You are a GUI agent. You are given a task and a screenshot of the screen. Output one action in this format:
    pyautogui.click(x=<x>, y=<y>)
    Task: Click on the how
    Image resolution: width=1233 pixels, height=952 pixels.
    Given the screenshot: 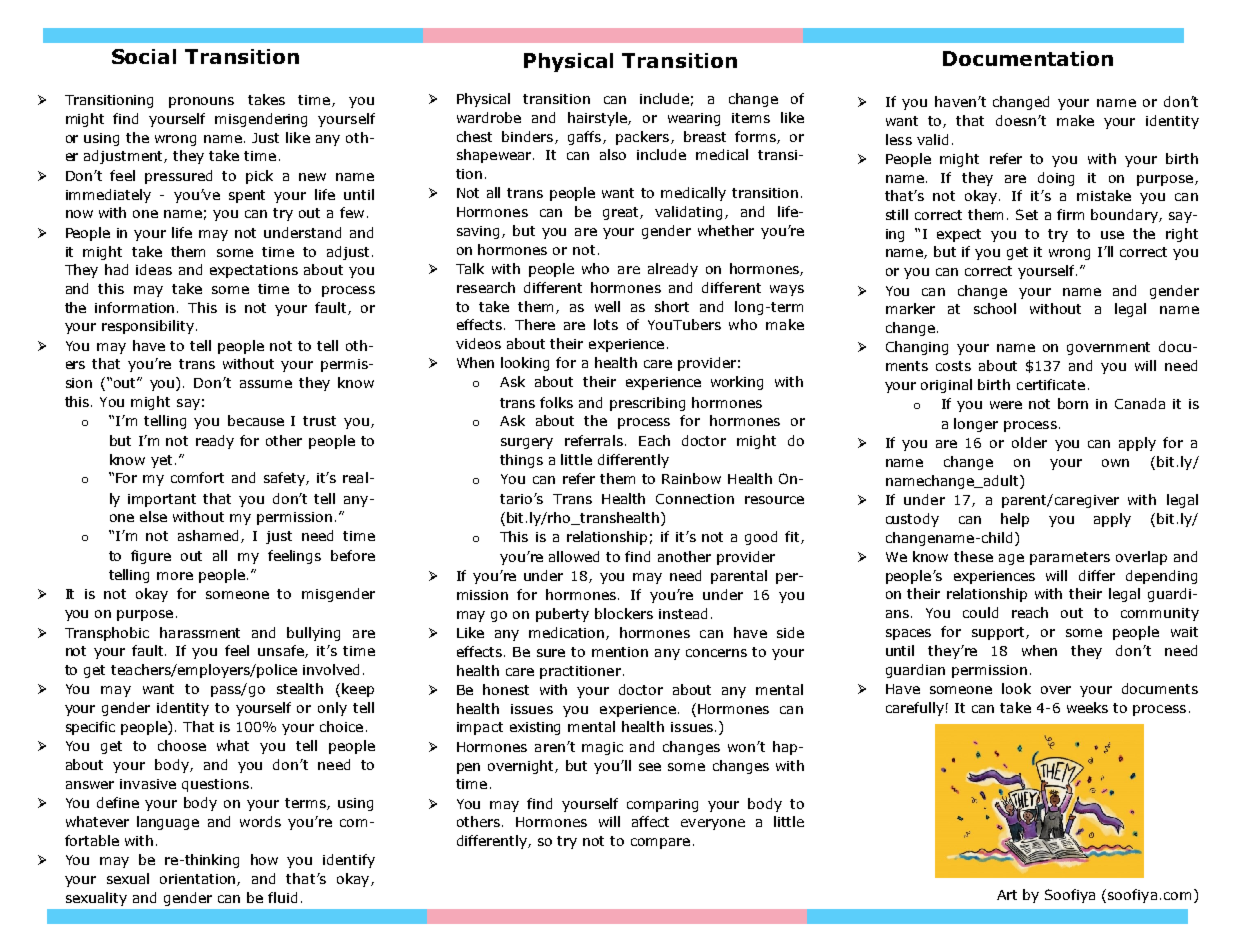 What is the action you would take?
    pyautogui.click(x=264, y=859)
